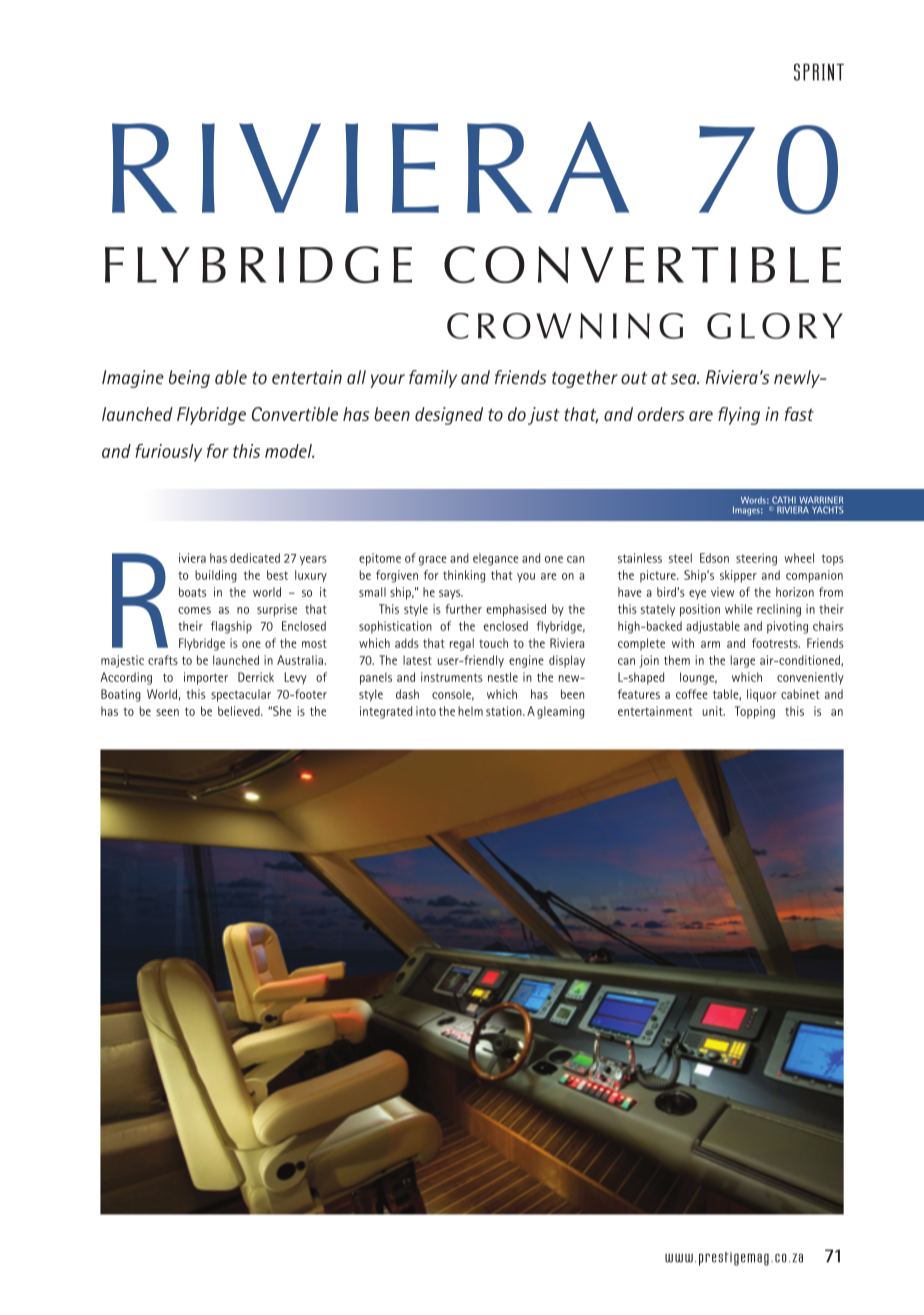 This screenshot has width=924, height=1315. I want to click on helm, so click(470, 711).
